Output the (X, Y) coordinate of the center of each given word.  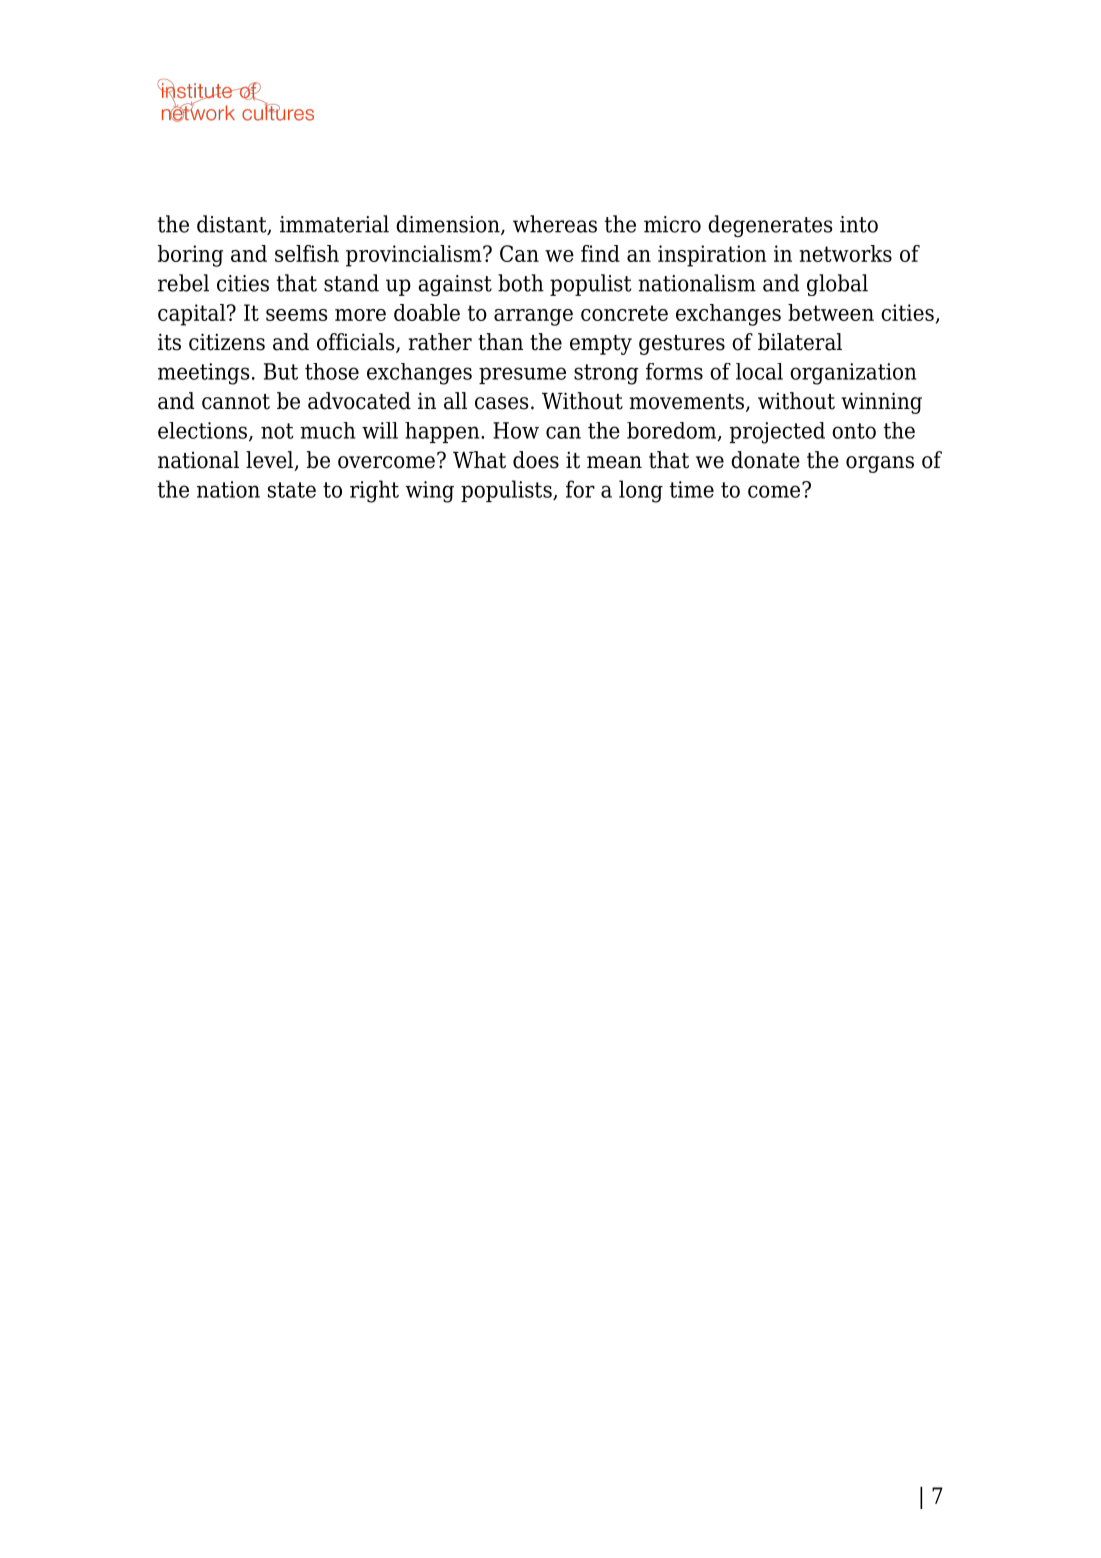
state (292, 490)
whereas (555, 224)
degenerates (770, 226)
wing (430, 492)
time (692, 489)
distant (233, 225)
